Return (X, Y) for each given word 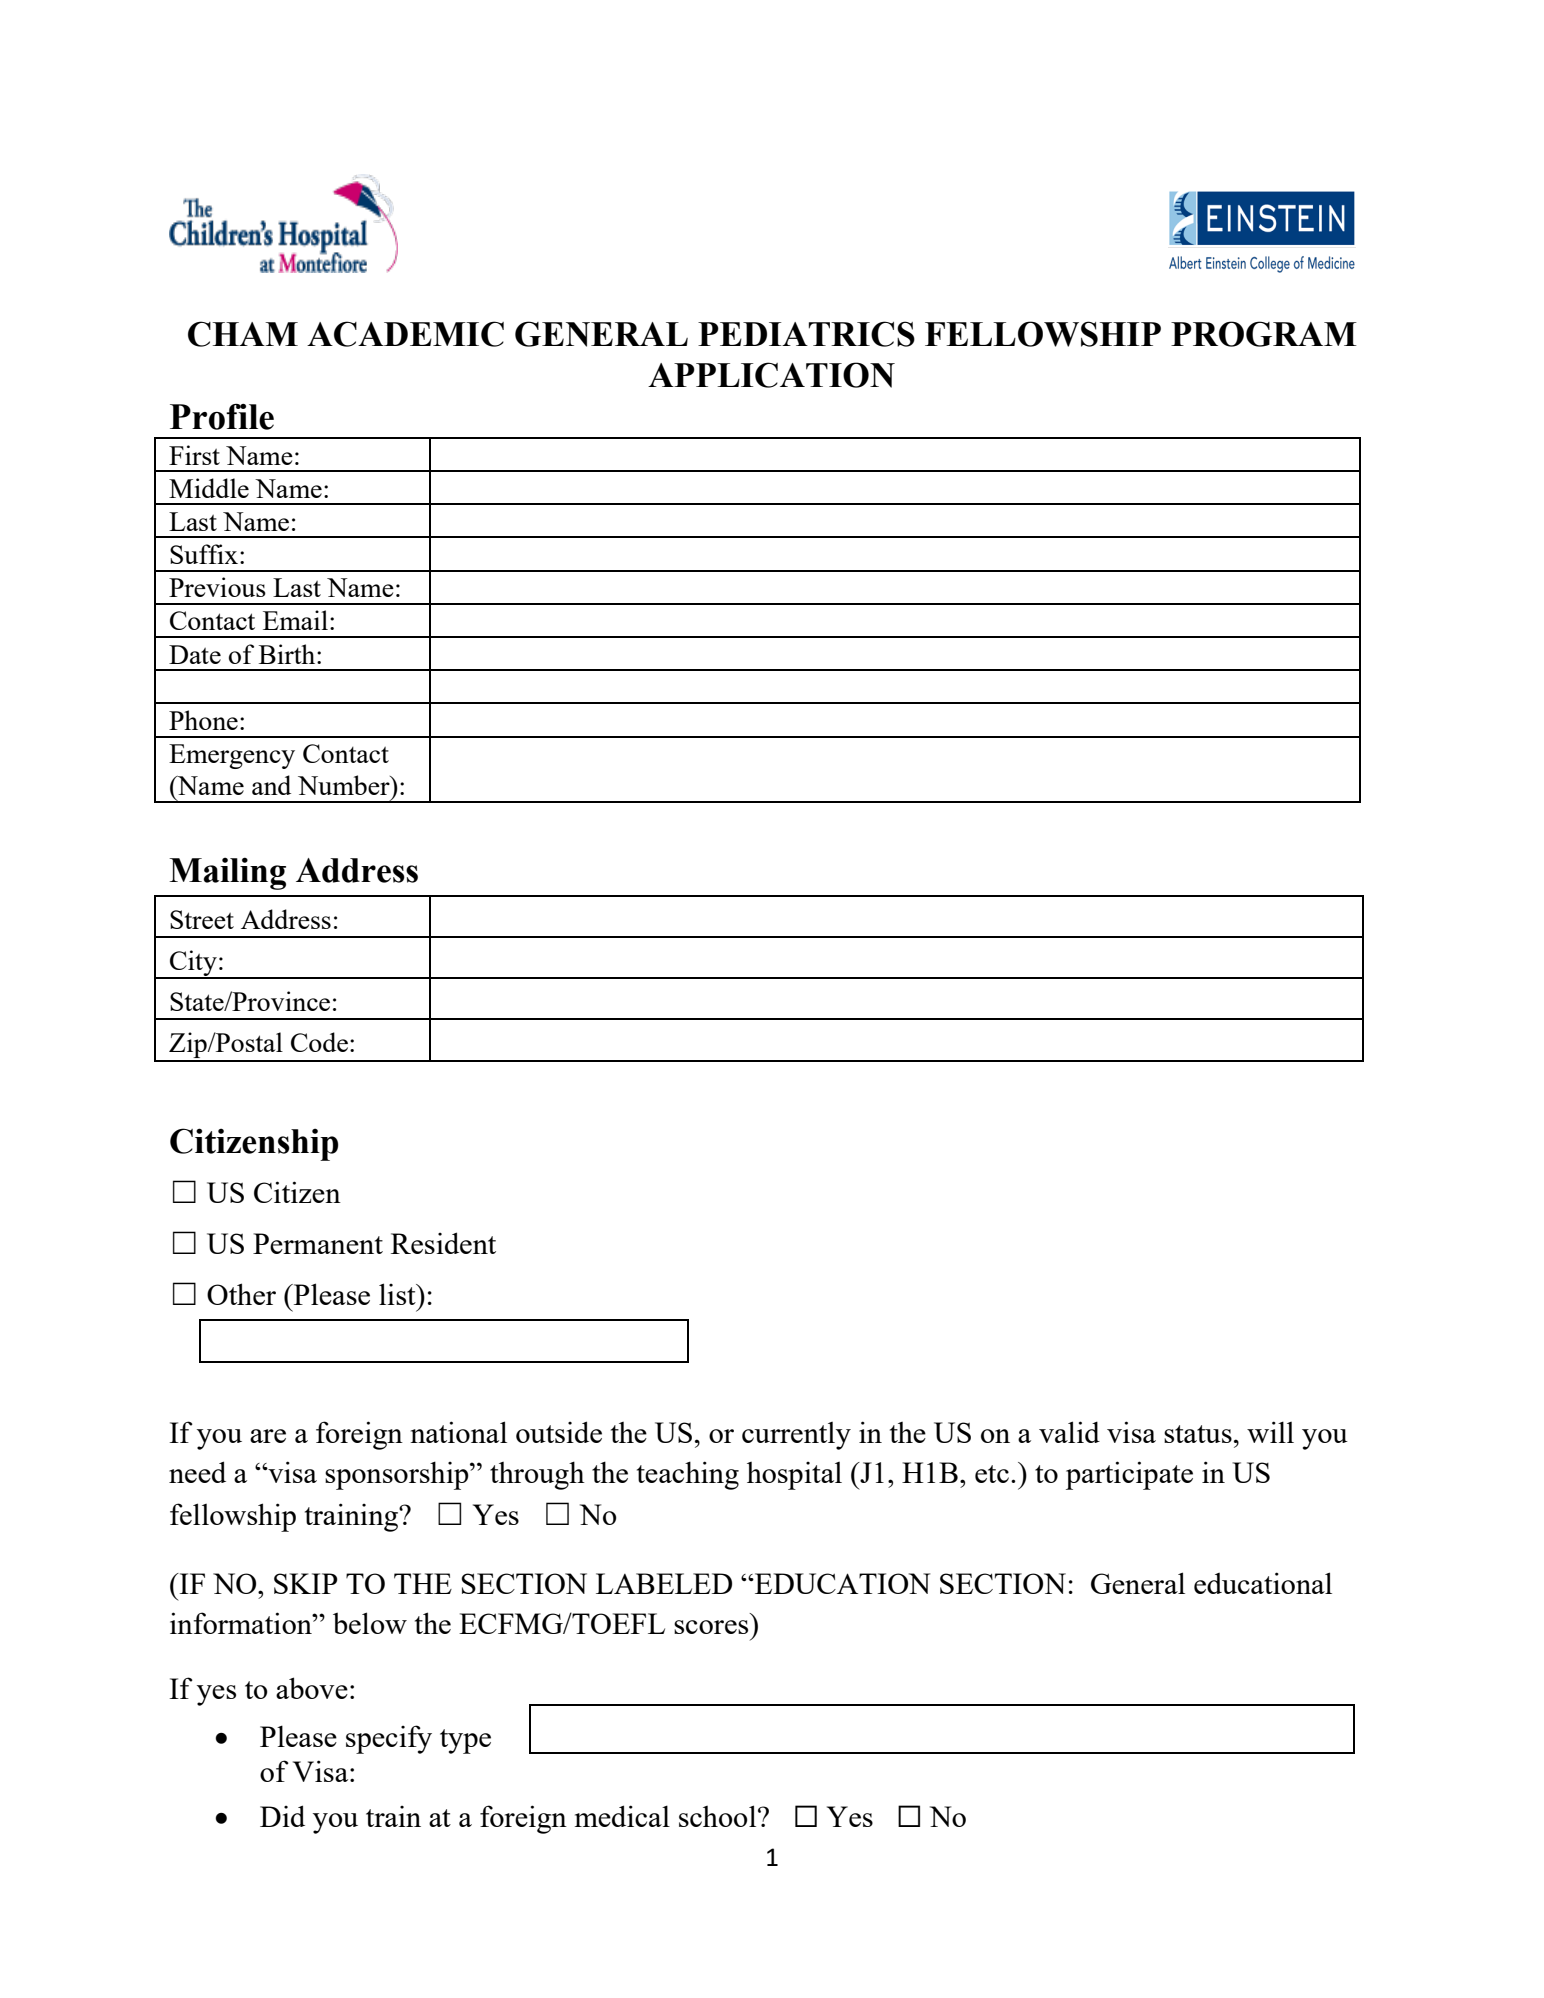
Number (345, 785)
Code (319, 1042)
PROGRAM (1264, 334)
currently (796, 1436)
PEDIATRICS (806, 334)
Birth (288, 654)
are (268, 1436)
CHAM (243, 334)
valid (1069, 1432)
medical (622, 1816)
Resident (443, 1243)
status (1198, 1434)
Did (282, 1816)
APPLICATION (771, 375)
